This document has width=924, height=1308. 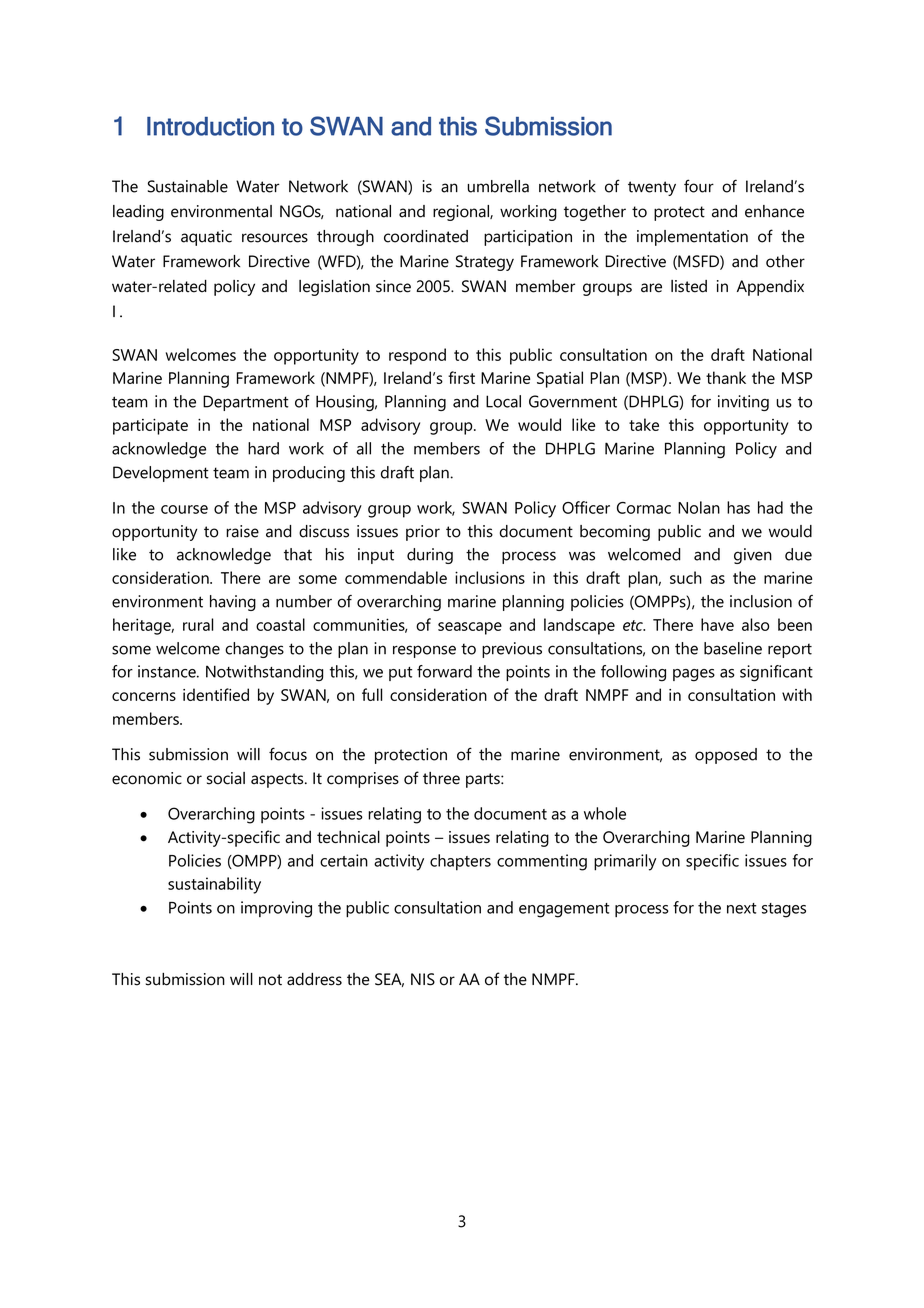 What do you see at coordinates (242, 531) in the document?
I see `raise` at bounding box center [242, 531].
